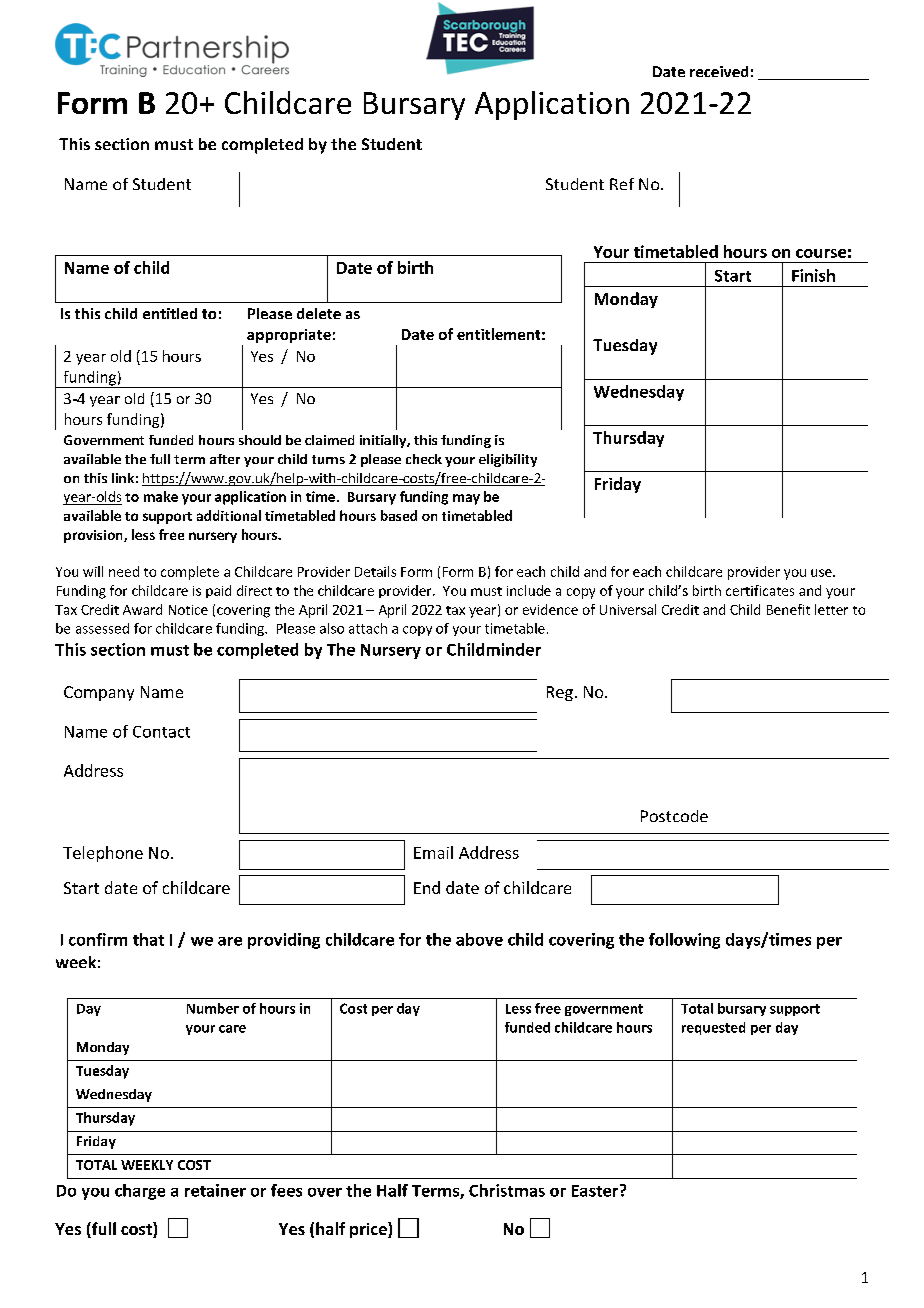 This screenshot has width=924, height=1308. Describe the element at coordinates (813, 275) in the screenshot. I see `Finish` at that location.
